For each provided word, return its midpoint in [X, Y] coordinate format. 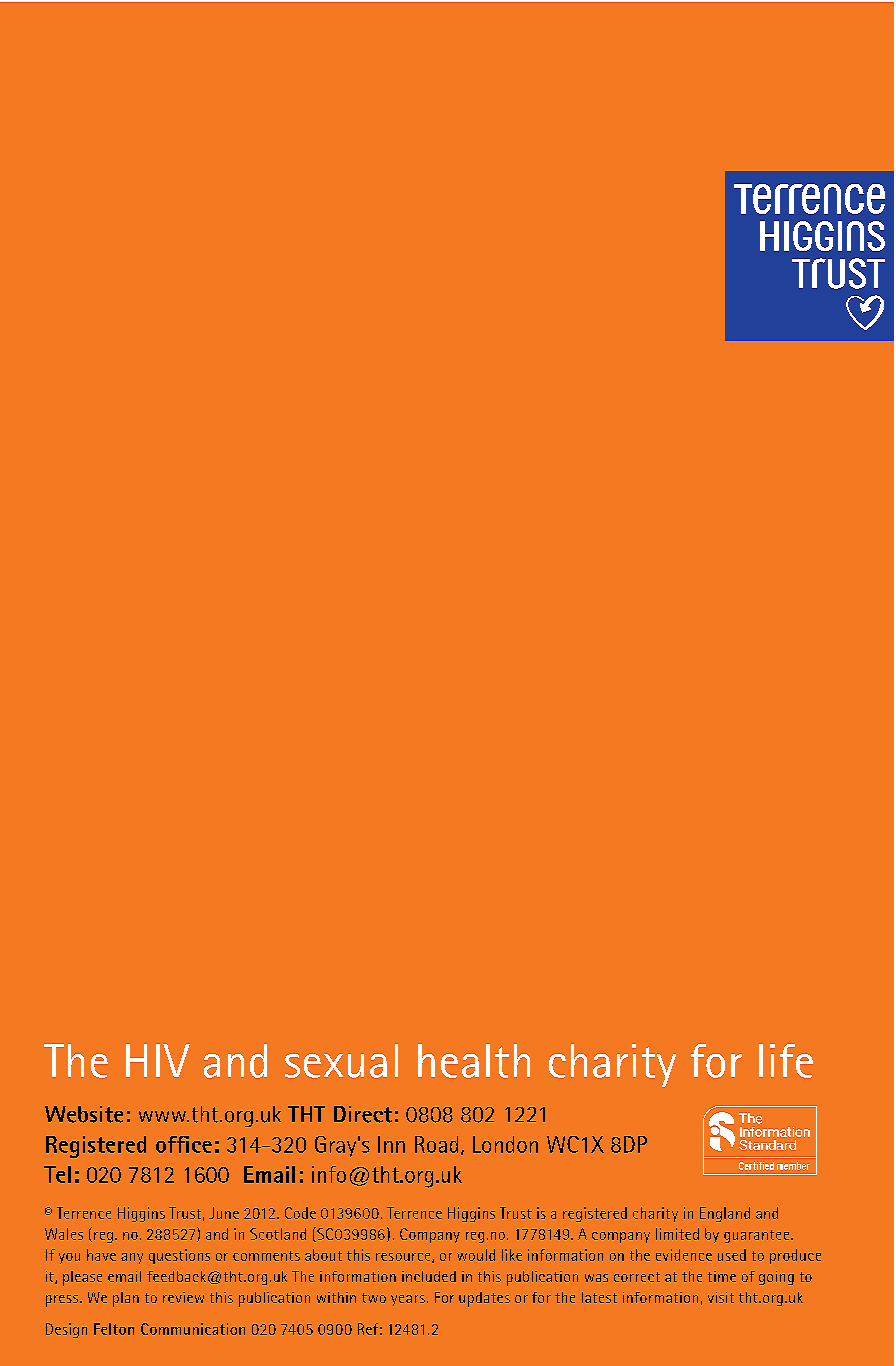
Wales [64, 1234]
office [184, 1144]
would [476, 1255]
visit [721, 1297]
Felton [114, 1329]
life [786, 1061]
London [505, 1144]
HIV [158, 1060]
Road [436, 1144]
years [408, 1300]
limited [677, 1234]
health [474, 1061]
